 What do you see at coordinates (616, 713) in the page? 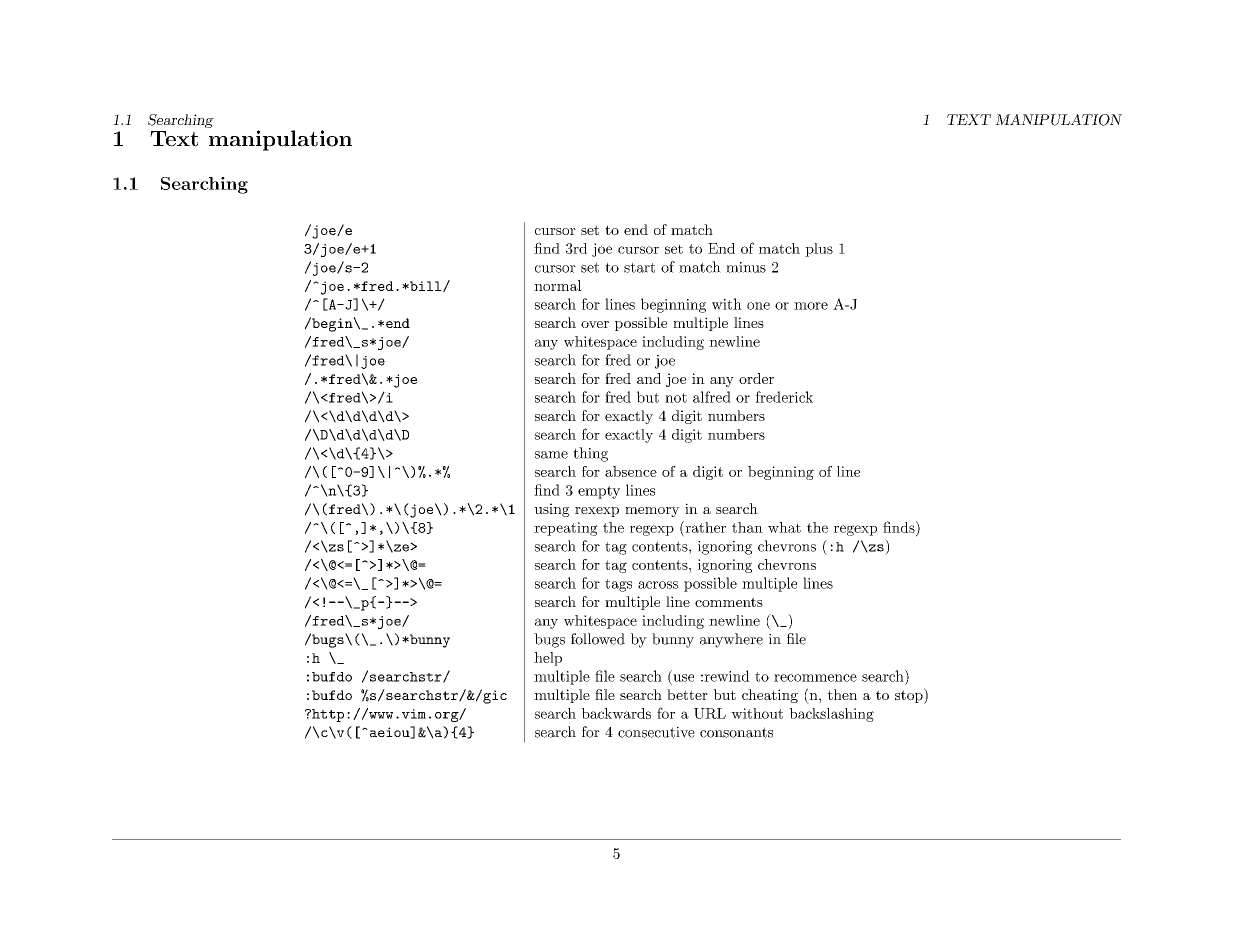
I see `backwards` at bounding box center [616, 713].
